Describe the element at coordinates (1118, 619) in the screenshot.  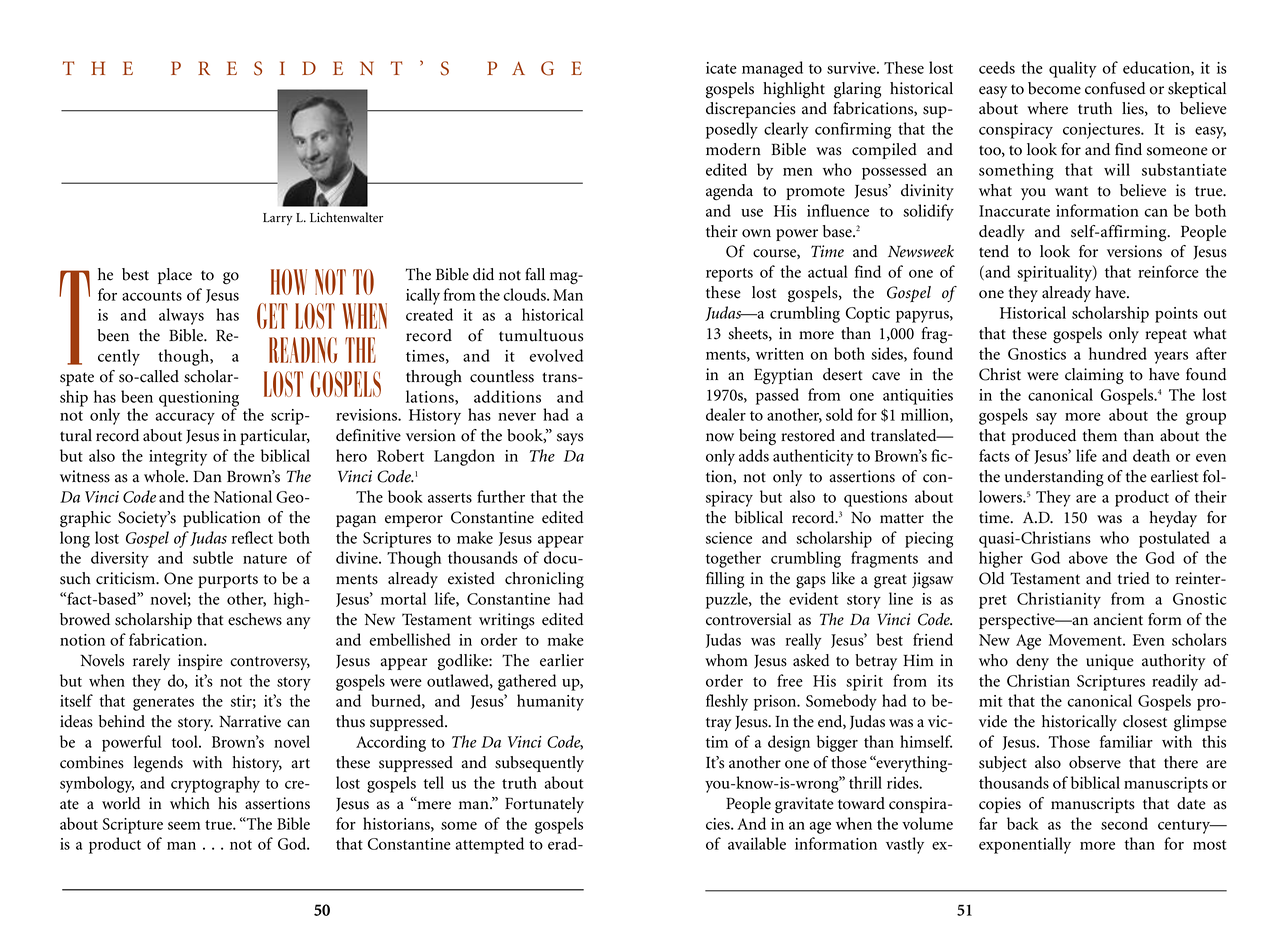
I see `ancient` at that location.
